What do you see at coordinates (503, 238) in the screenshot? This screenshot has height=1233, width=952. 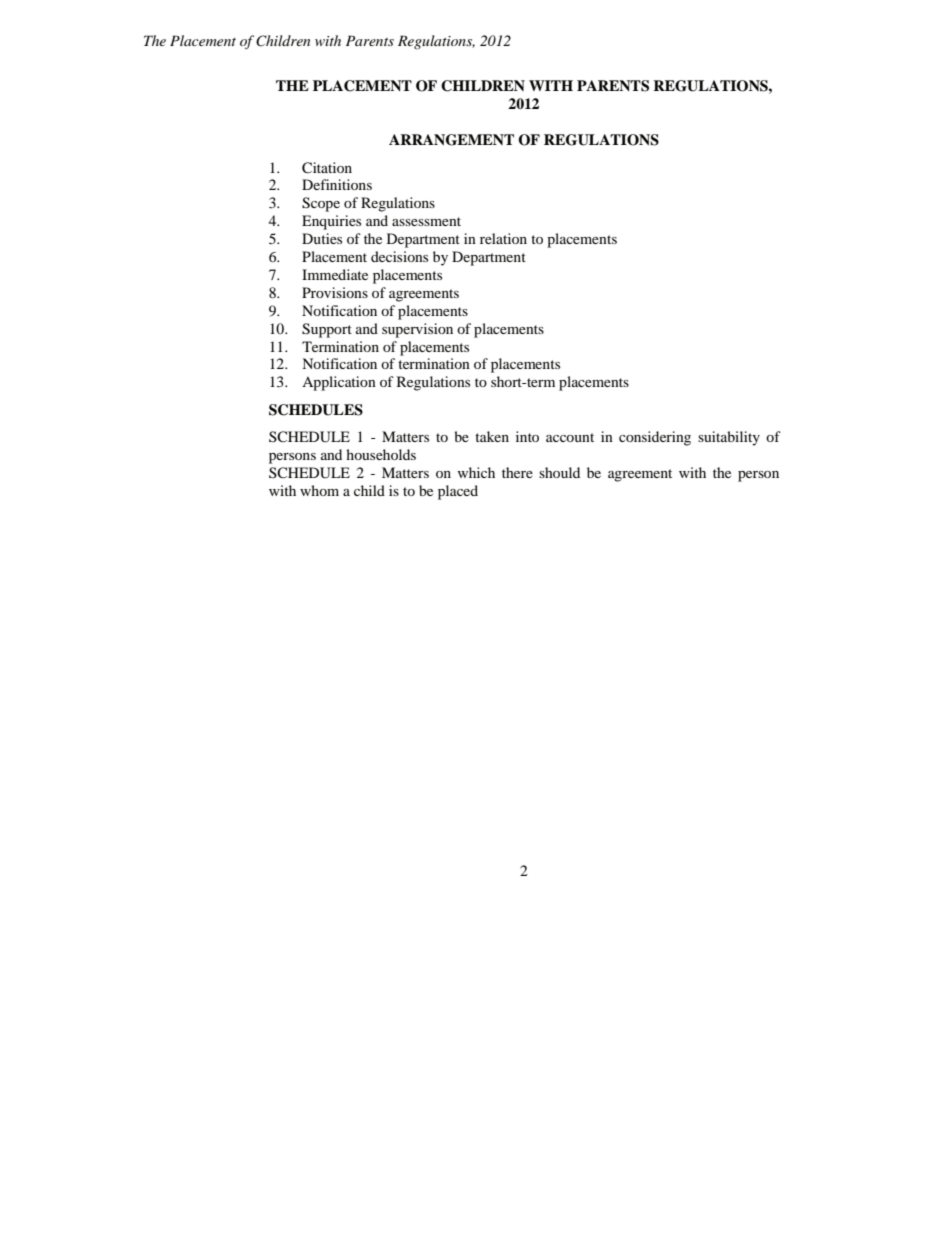 I see `relation` at bounding box center [503, 238].
